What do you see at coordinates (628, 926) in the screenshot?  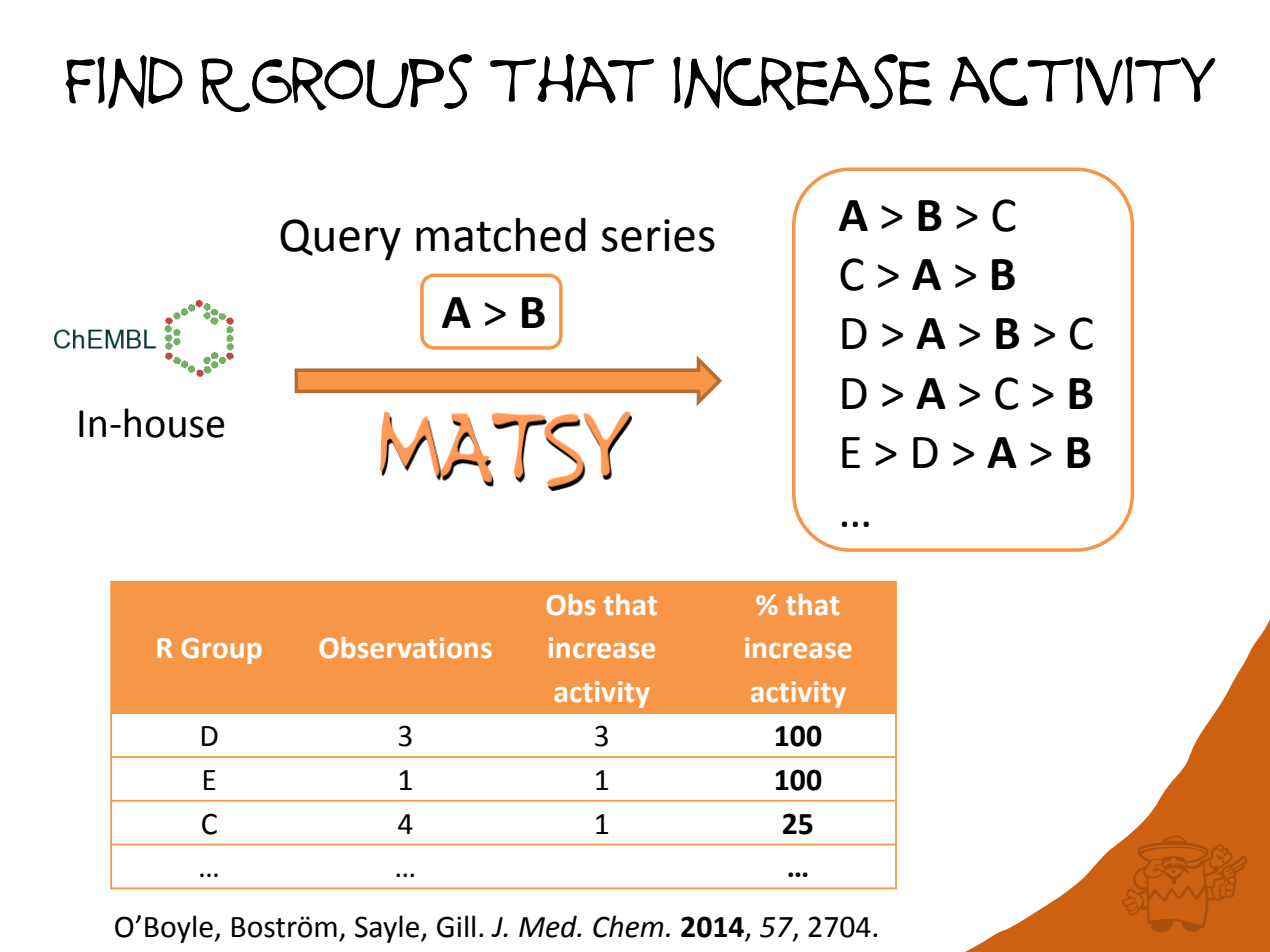 I see `Chem` at bounding box center [628, 926].
